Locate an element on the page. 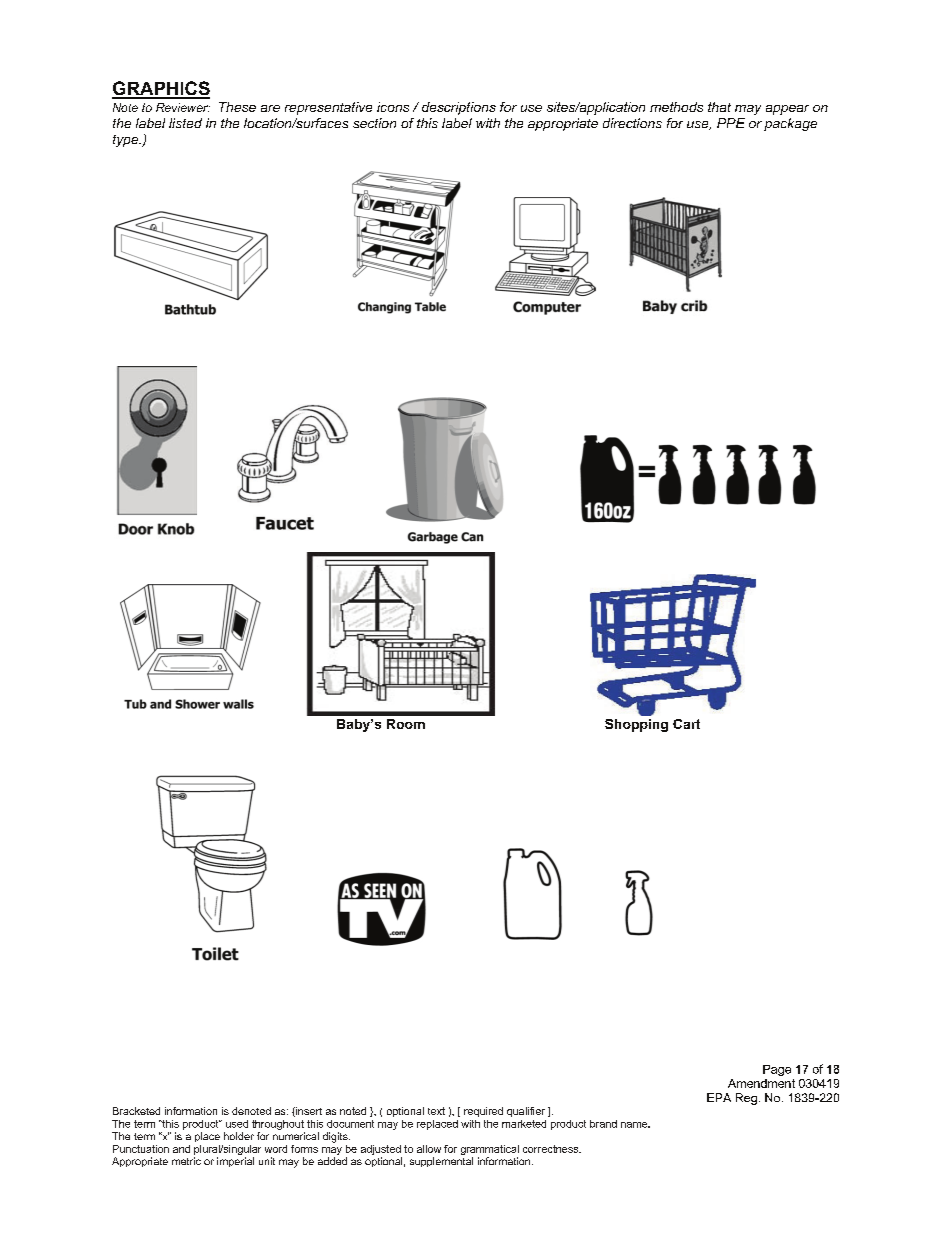 The width and height of the image is (952, 1233). package is located at coordinates (790, 124).
